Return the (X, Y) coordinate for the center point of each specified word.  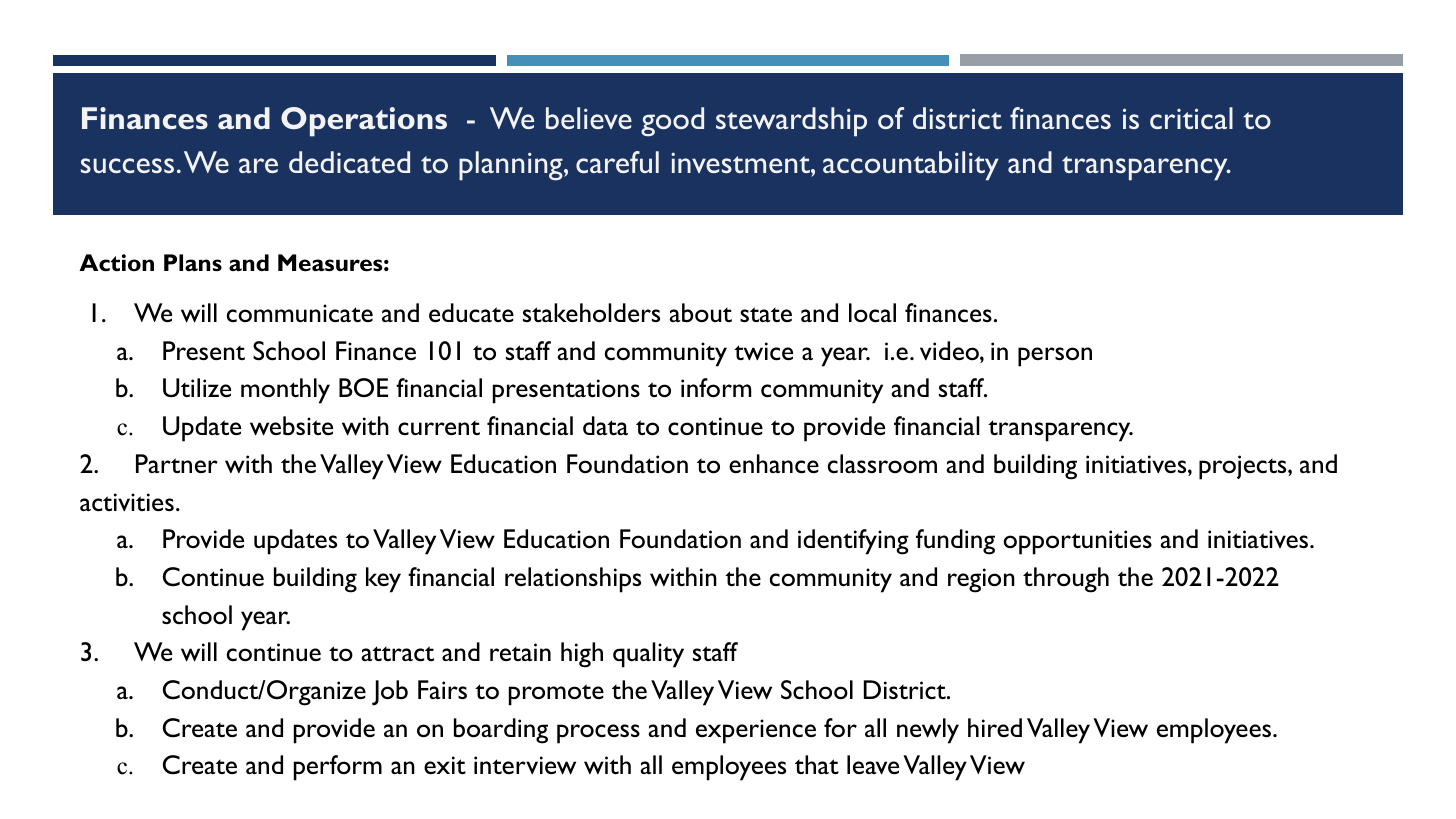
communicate (300, 313)
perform (338, 768)
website (291, 425)
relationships (573, 580)
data (605, 425)
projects (1244, 467)
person (1055, 357)
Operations (364, 122)
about (700, 313)
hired (995, 727)
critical (1191, 118)
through (1066, 580)
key (383, 580)
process (598, 734)
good (672, 122)
